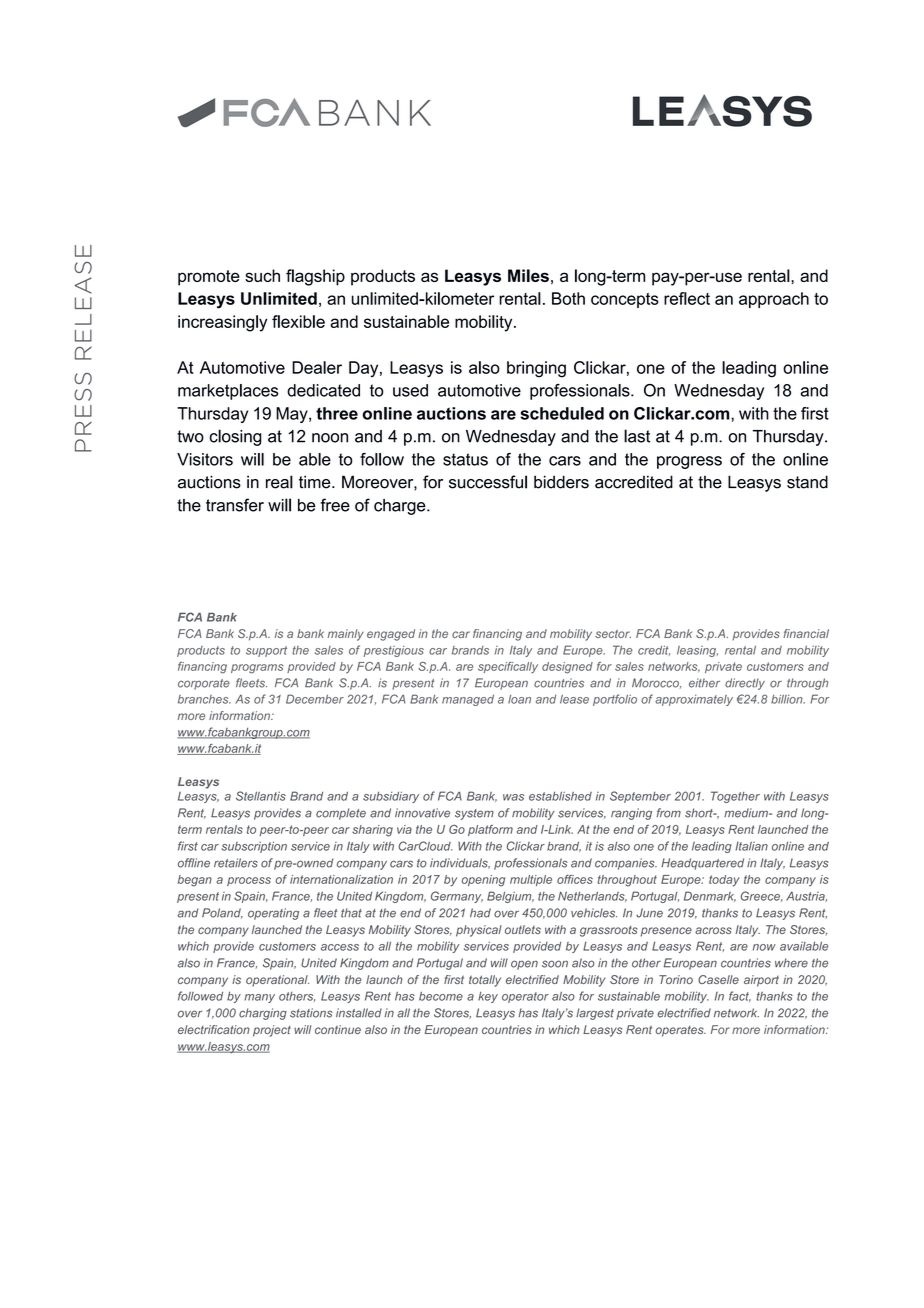  I want to click on such, so click(262, 275).
